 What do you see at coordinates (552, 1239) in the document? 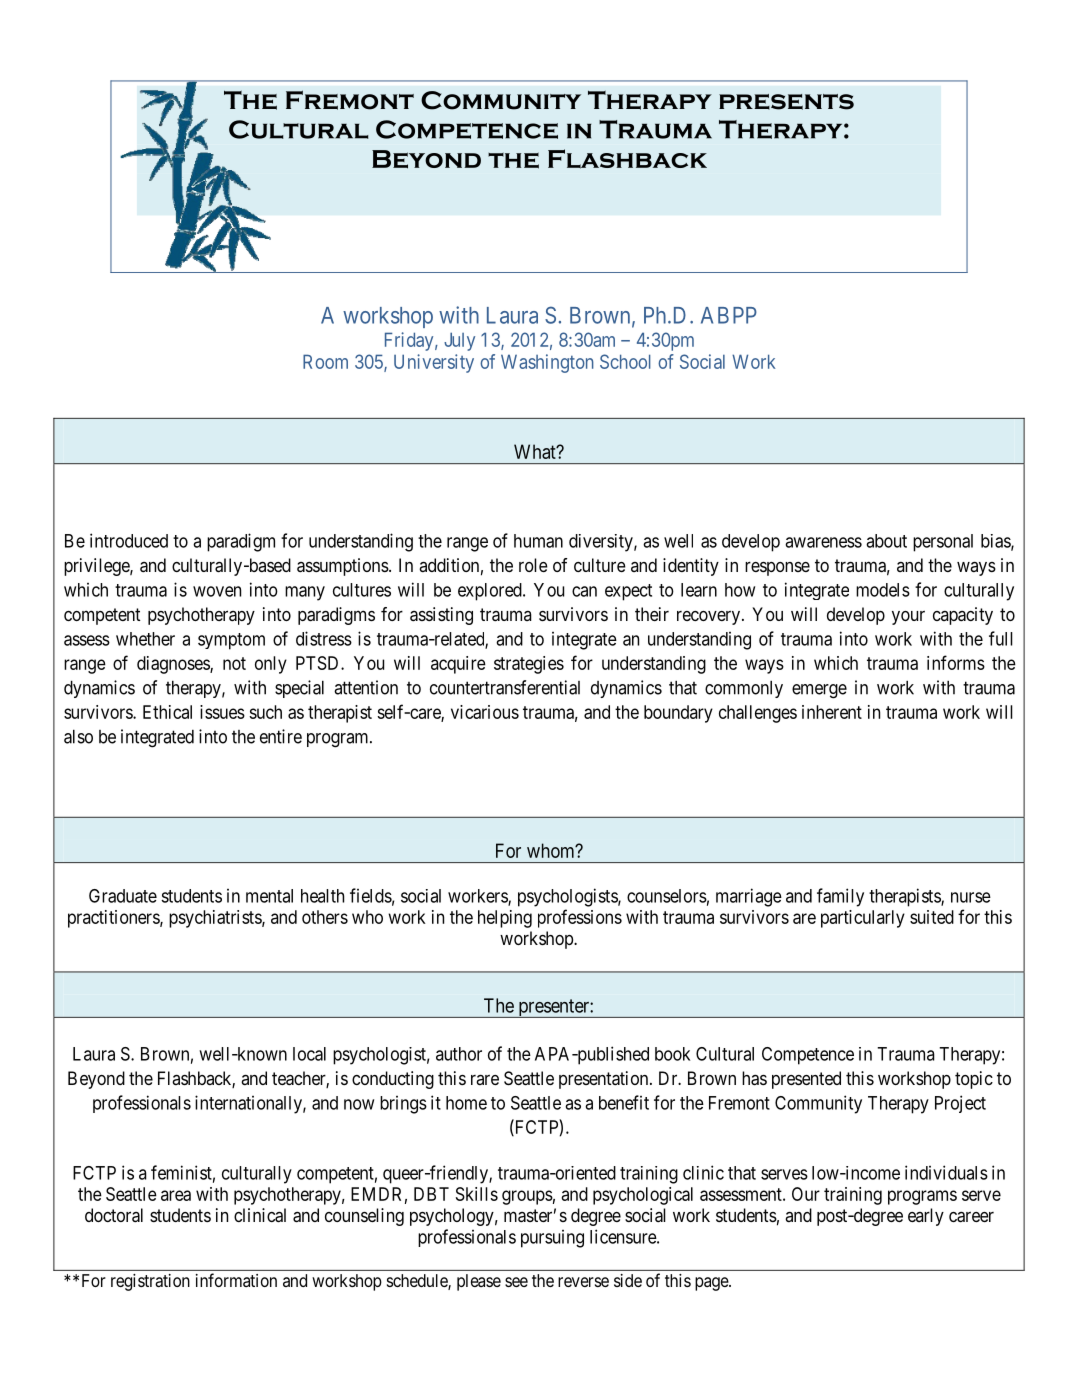
I see `pursuing` at bounding box center [552, 1239].
